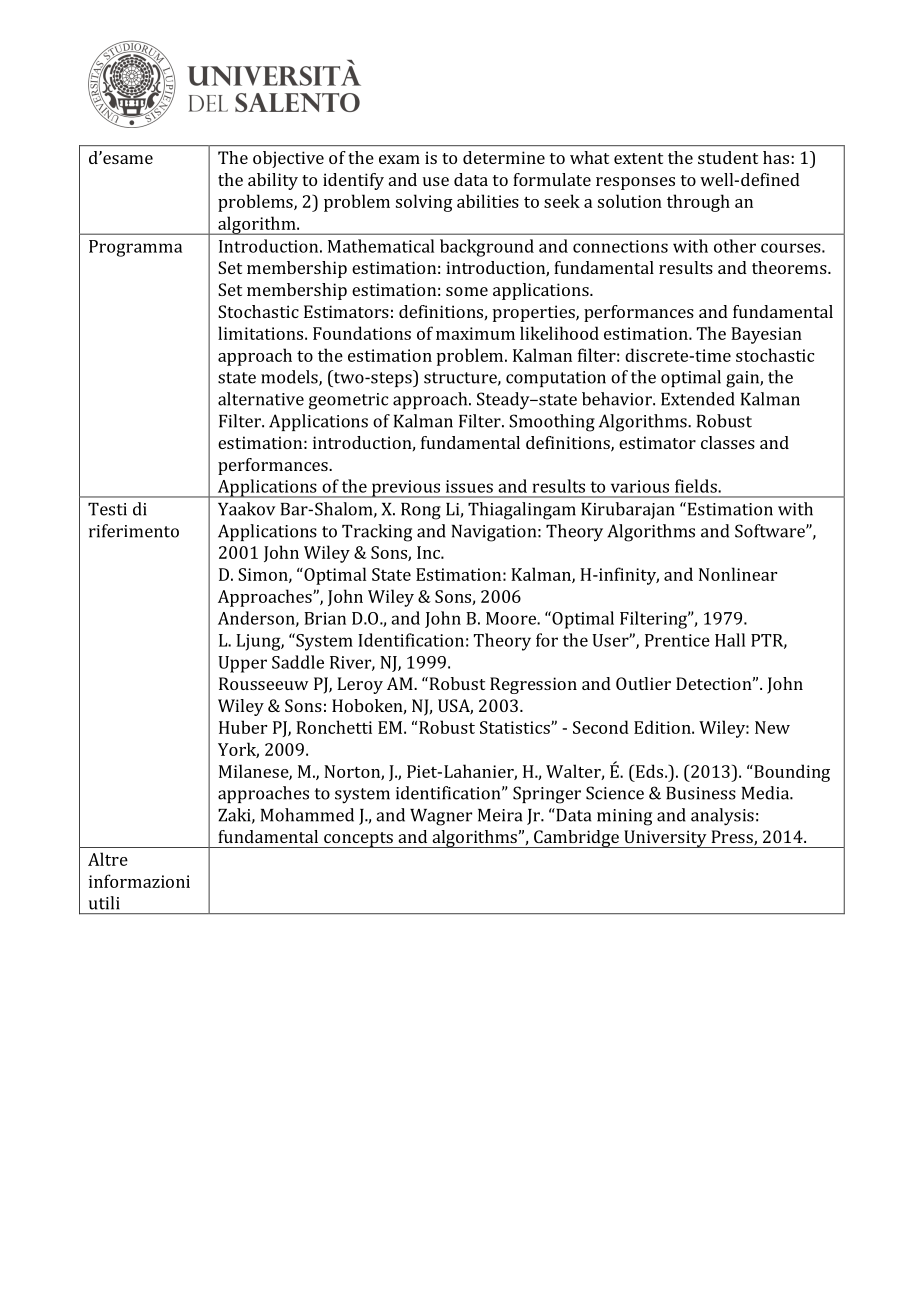  What do you see at coordinates (424, 203) in the image?
I see `solving` at bounding box center [424, 203].
